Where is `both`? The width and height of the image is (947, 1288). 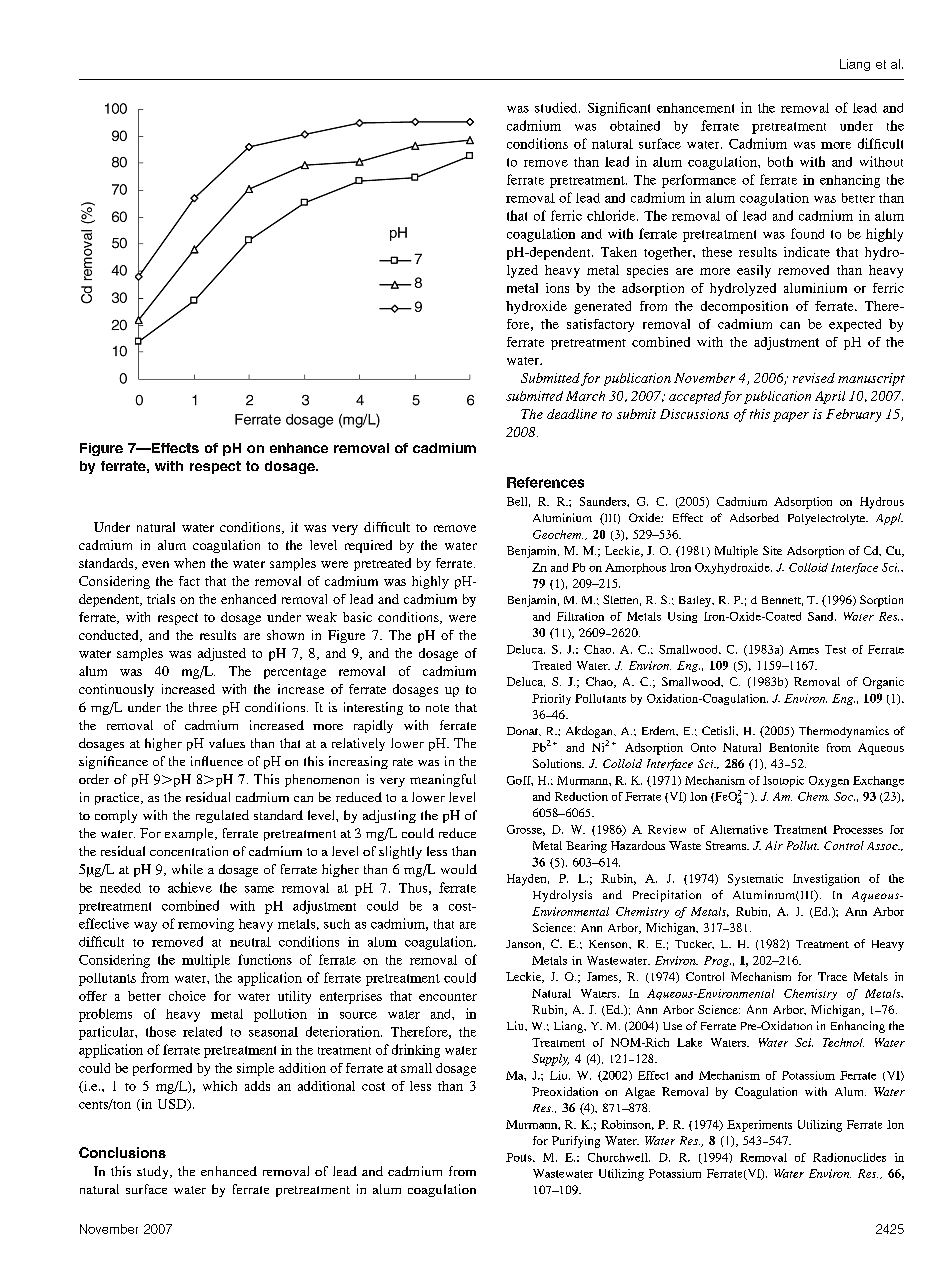
both is located at coordinates (780, 161).
